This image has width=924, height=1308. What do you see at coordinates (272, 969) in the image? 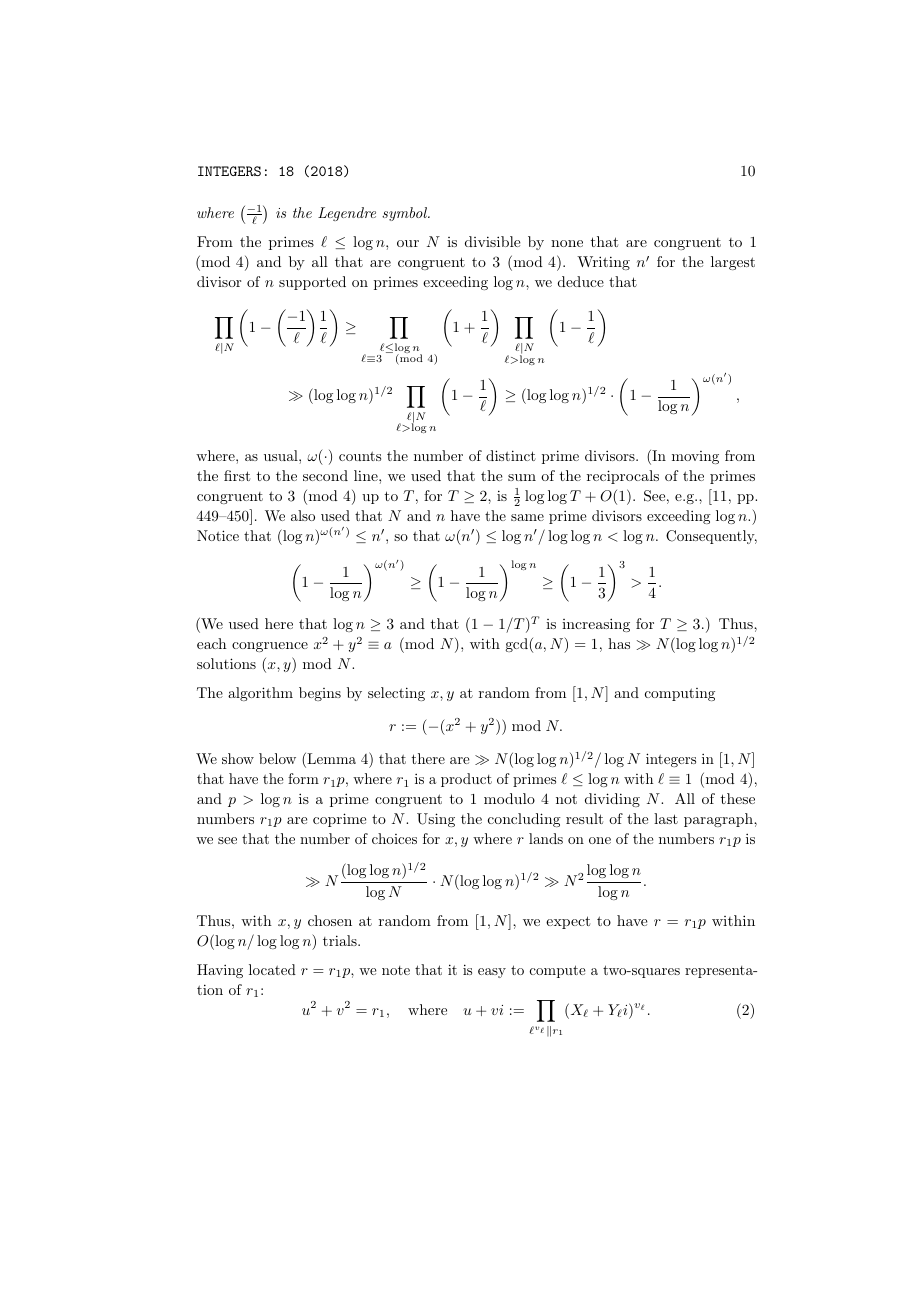
I see `located` at bounding box center [272, 969].
